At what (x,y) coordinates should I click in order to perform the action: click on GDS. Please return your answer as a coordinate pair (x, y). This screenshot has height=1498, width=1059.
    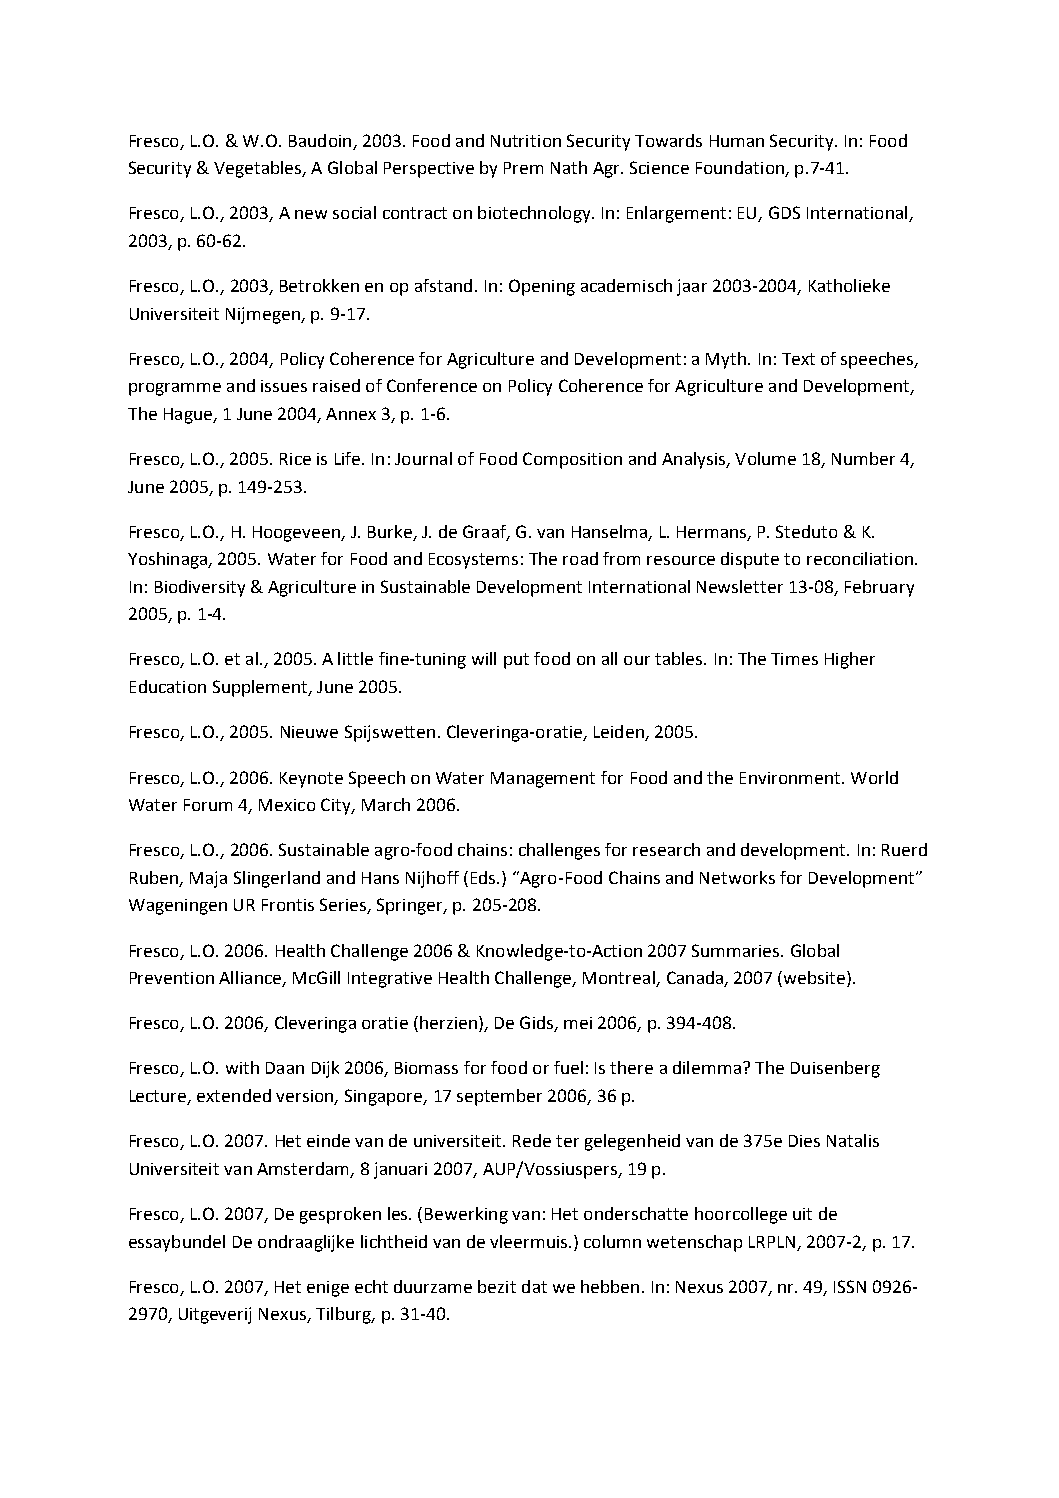
    Looking at the image, I should click on (784, 212).
